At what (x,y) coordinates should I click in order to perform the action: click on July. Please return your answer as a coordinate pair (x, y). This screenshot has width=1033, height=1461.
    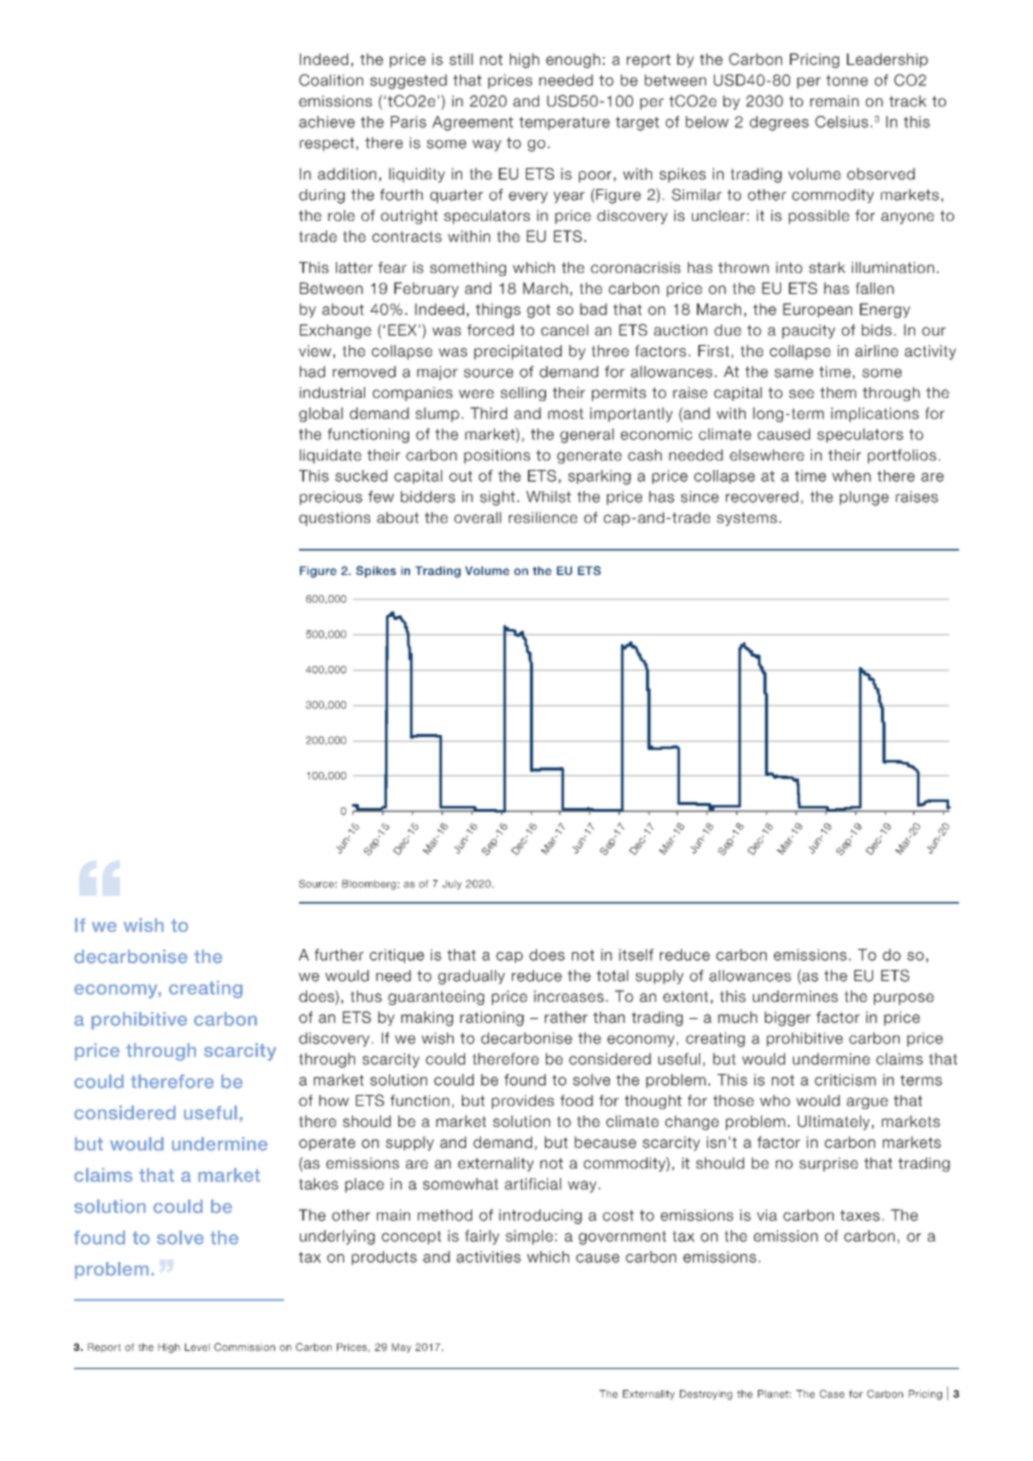
    Looking at the image, I should click on (452, 885).
